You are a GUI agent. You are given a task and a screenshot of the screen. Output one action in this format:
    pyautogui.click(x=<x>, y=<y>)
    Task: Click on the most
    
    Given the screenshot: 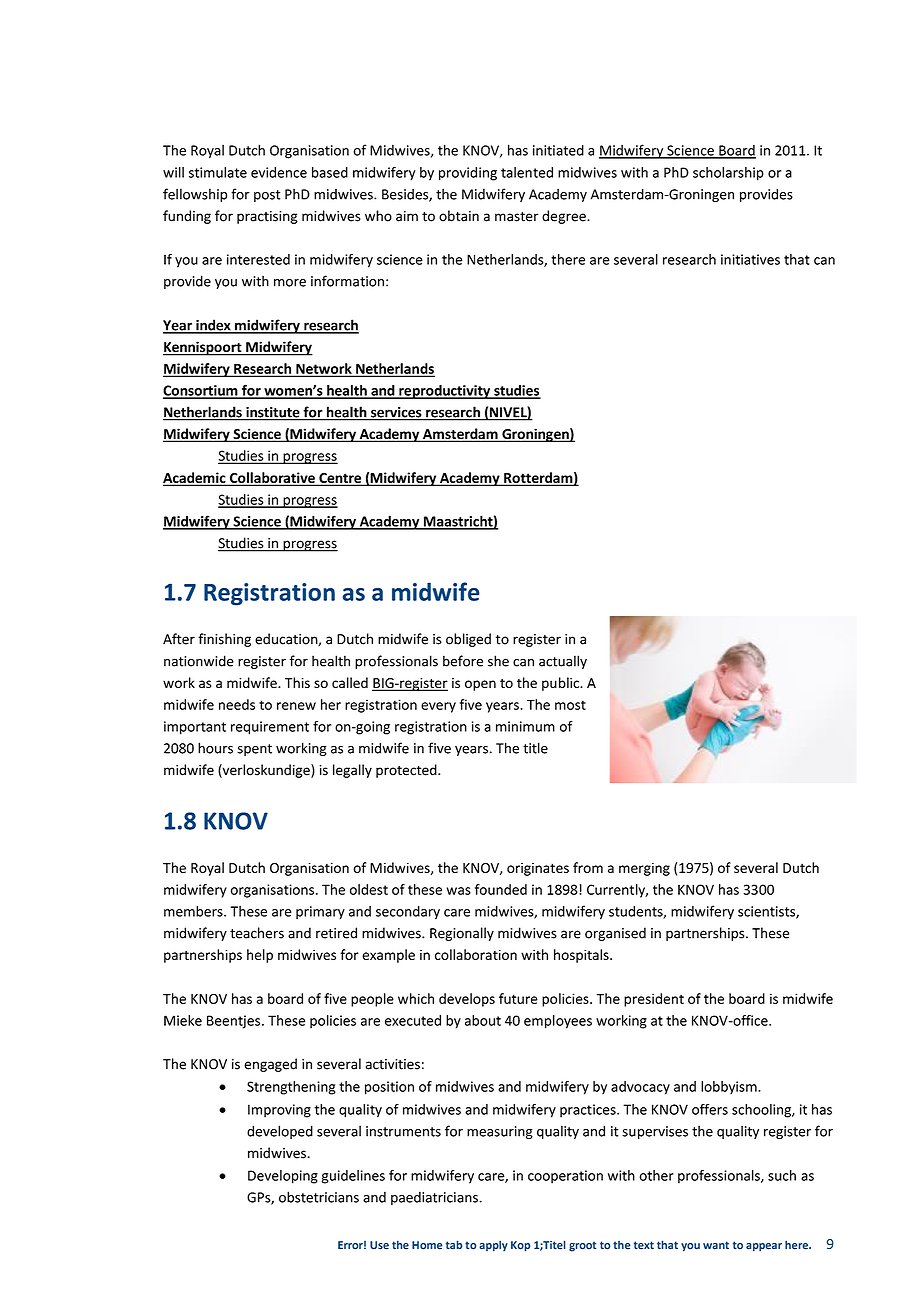 What is the action you would take?
    pyautogui.click(x=570, y=705)
